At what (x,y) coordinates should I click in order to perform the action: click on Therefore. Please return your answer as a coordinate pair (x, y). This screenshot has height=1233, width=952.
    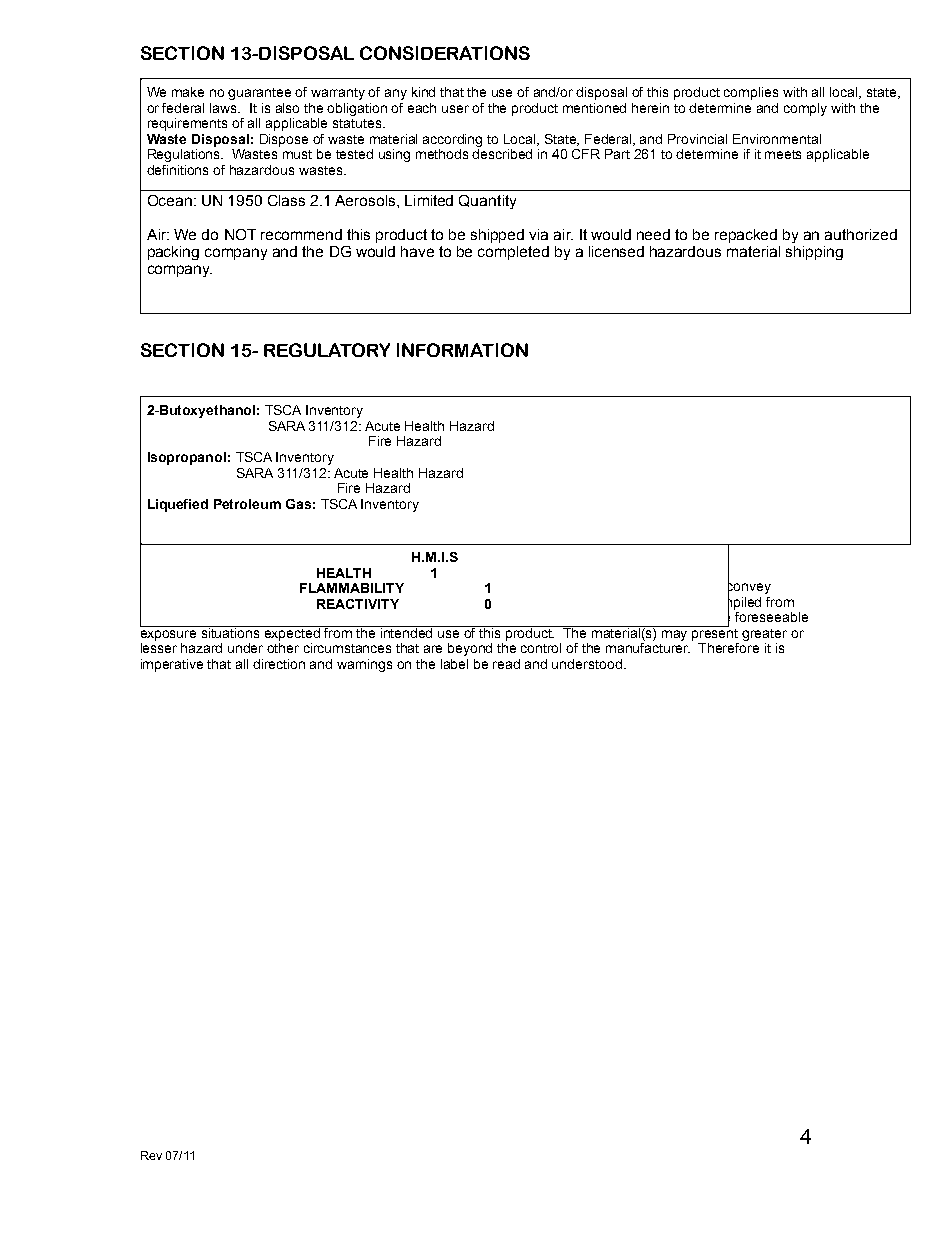
    Looking at the image, I should click on (728, 648).
